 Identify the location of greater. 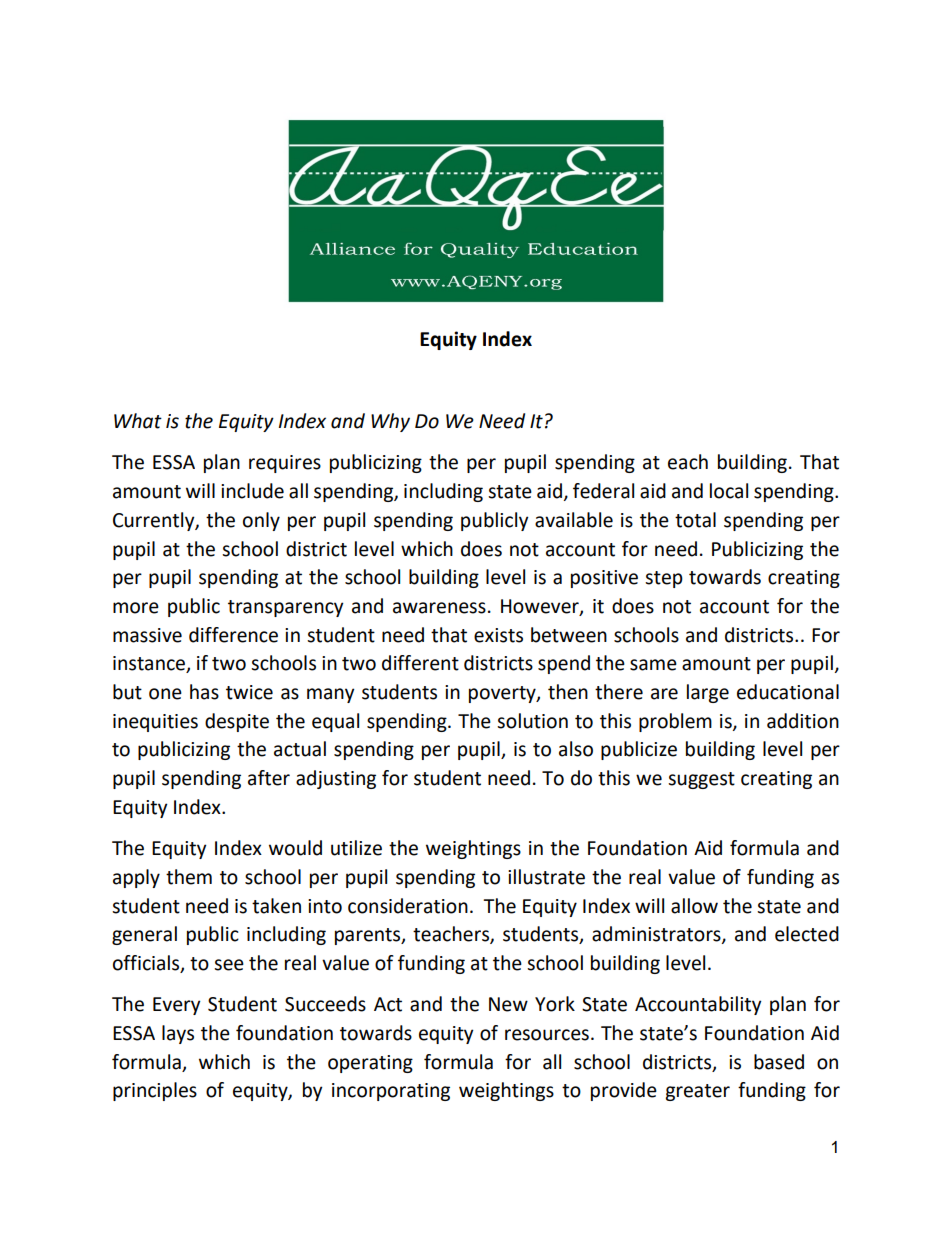
(697, 1092).
